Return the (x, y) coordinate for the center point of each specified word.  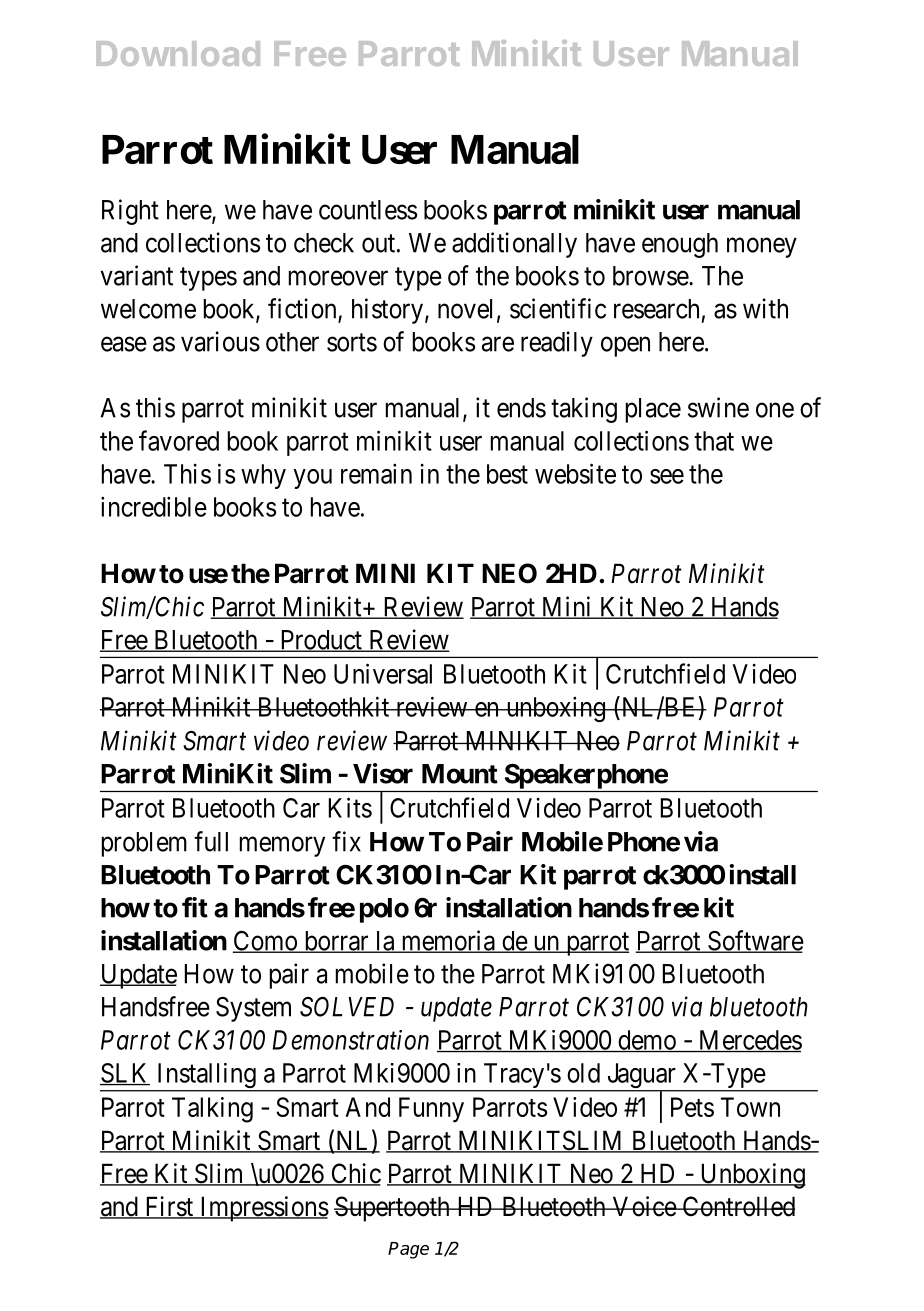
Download (178, 53)
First (169, 1207)
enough (680, 245)
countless (368, 210)
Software (755, 941)
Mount (460, 774)
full (211, 841)
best (507, 474)
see (667, 476)
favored (179, 440)
